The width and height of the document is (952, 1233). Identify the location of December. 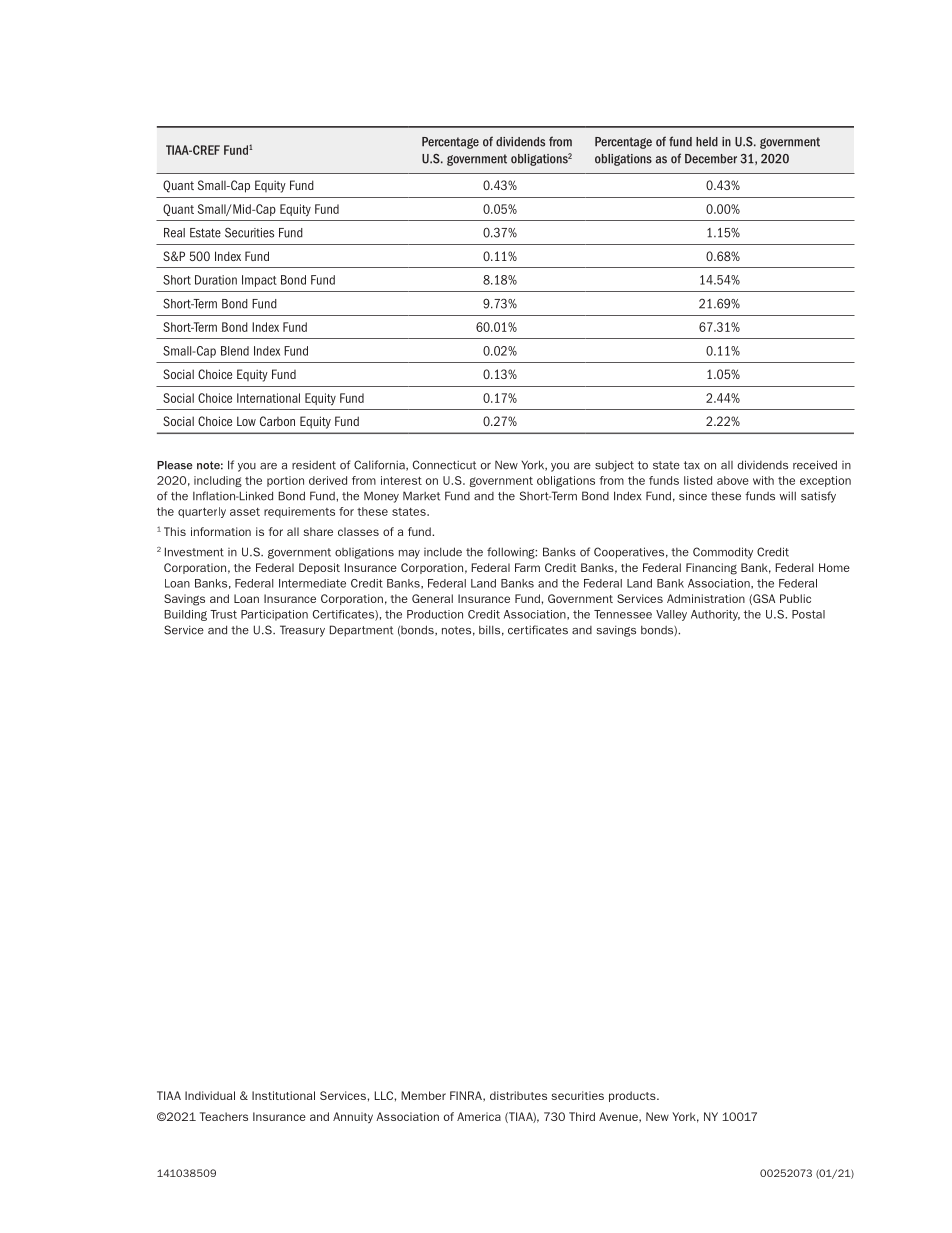
(711, 159).
